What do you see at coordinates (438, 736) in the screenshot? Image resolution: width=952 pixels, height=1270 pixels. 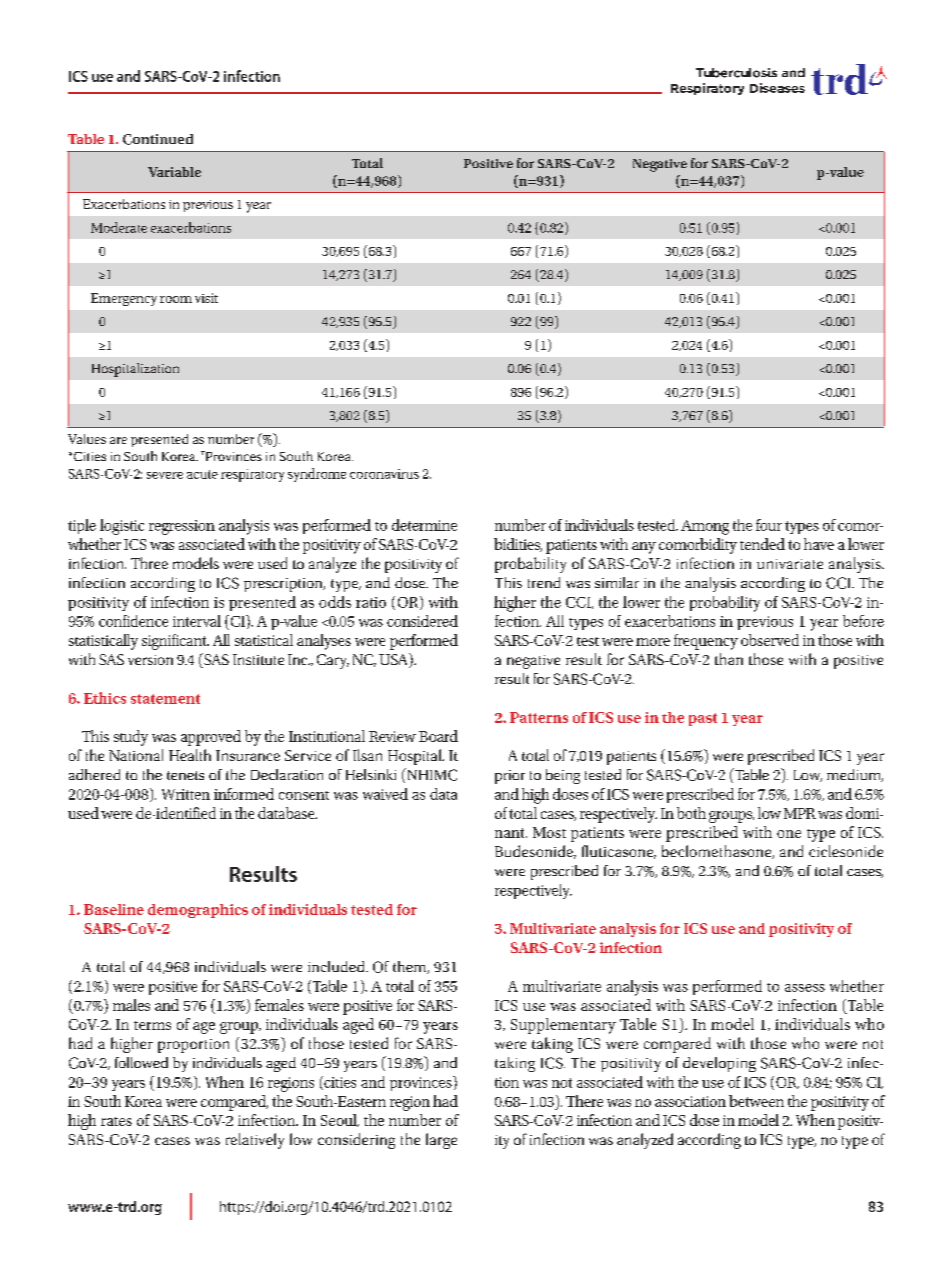 I see `Board` at bounding box center [438, 736].
